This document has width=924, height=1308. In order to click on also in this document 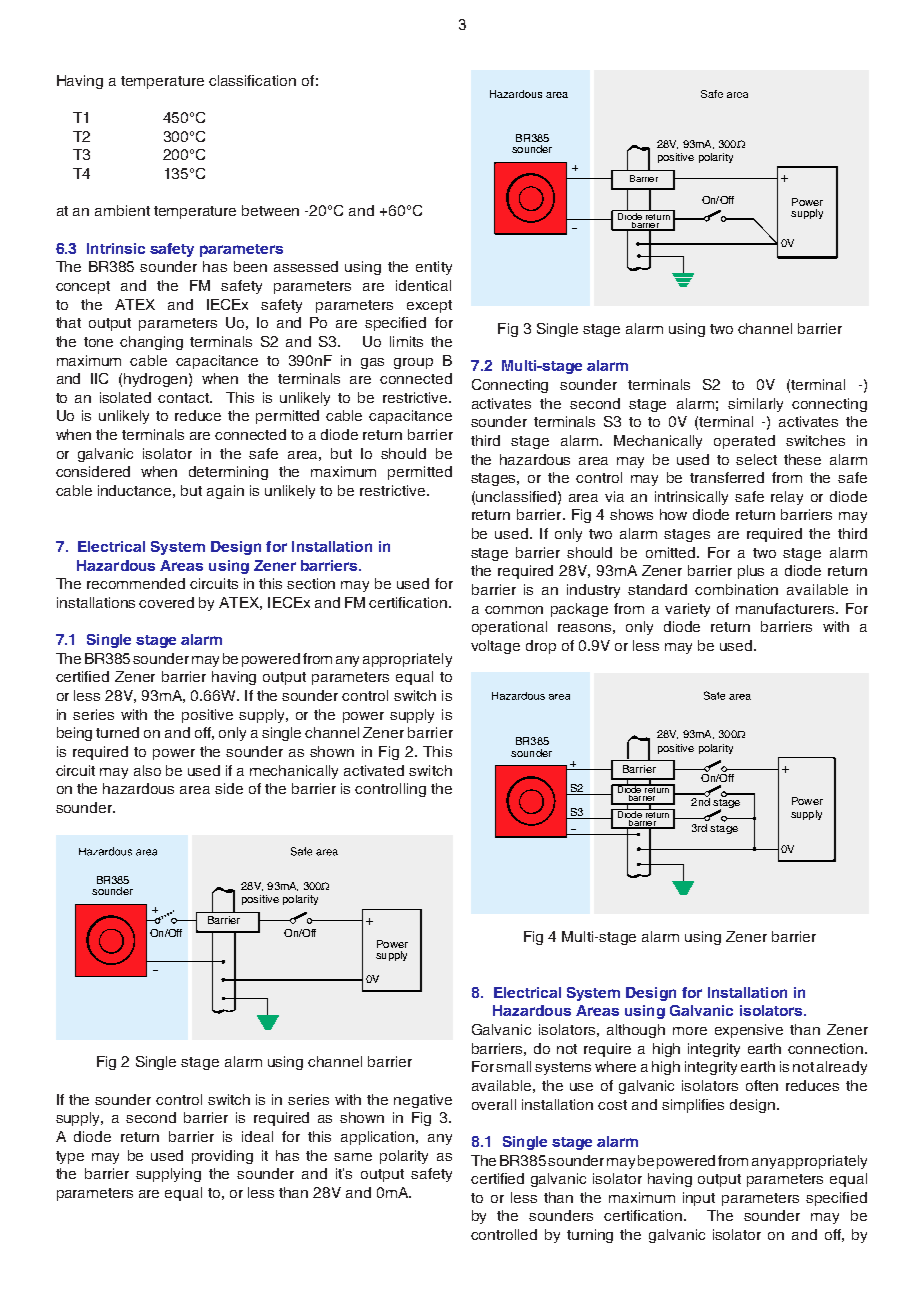, I will do `click(147, 770)`.
